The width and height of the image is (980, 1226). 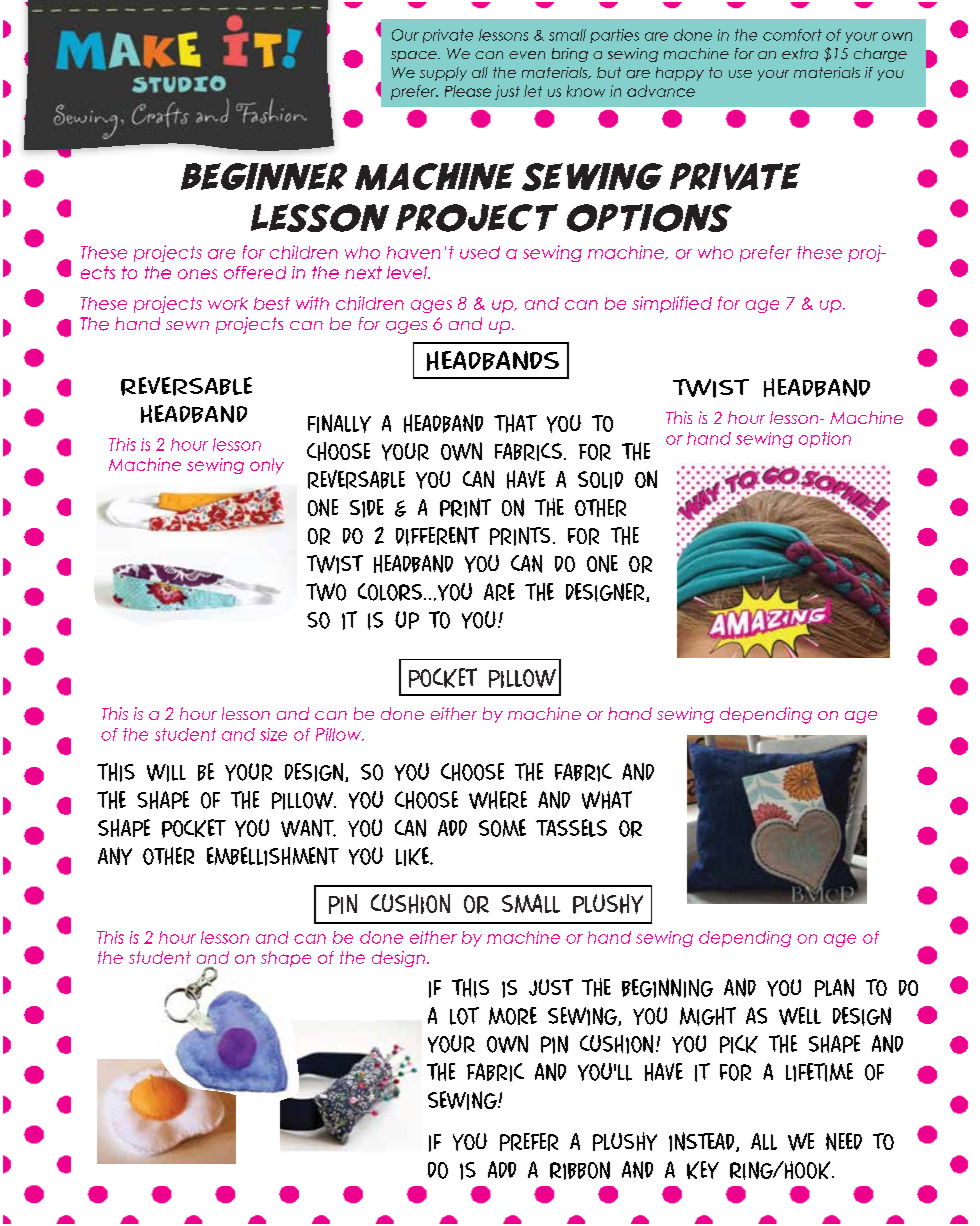 What do you see at coordinates (326, 592) in the image?
I see `two` at bounding box center [326, 592].
